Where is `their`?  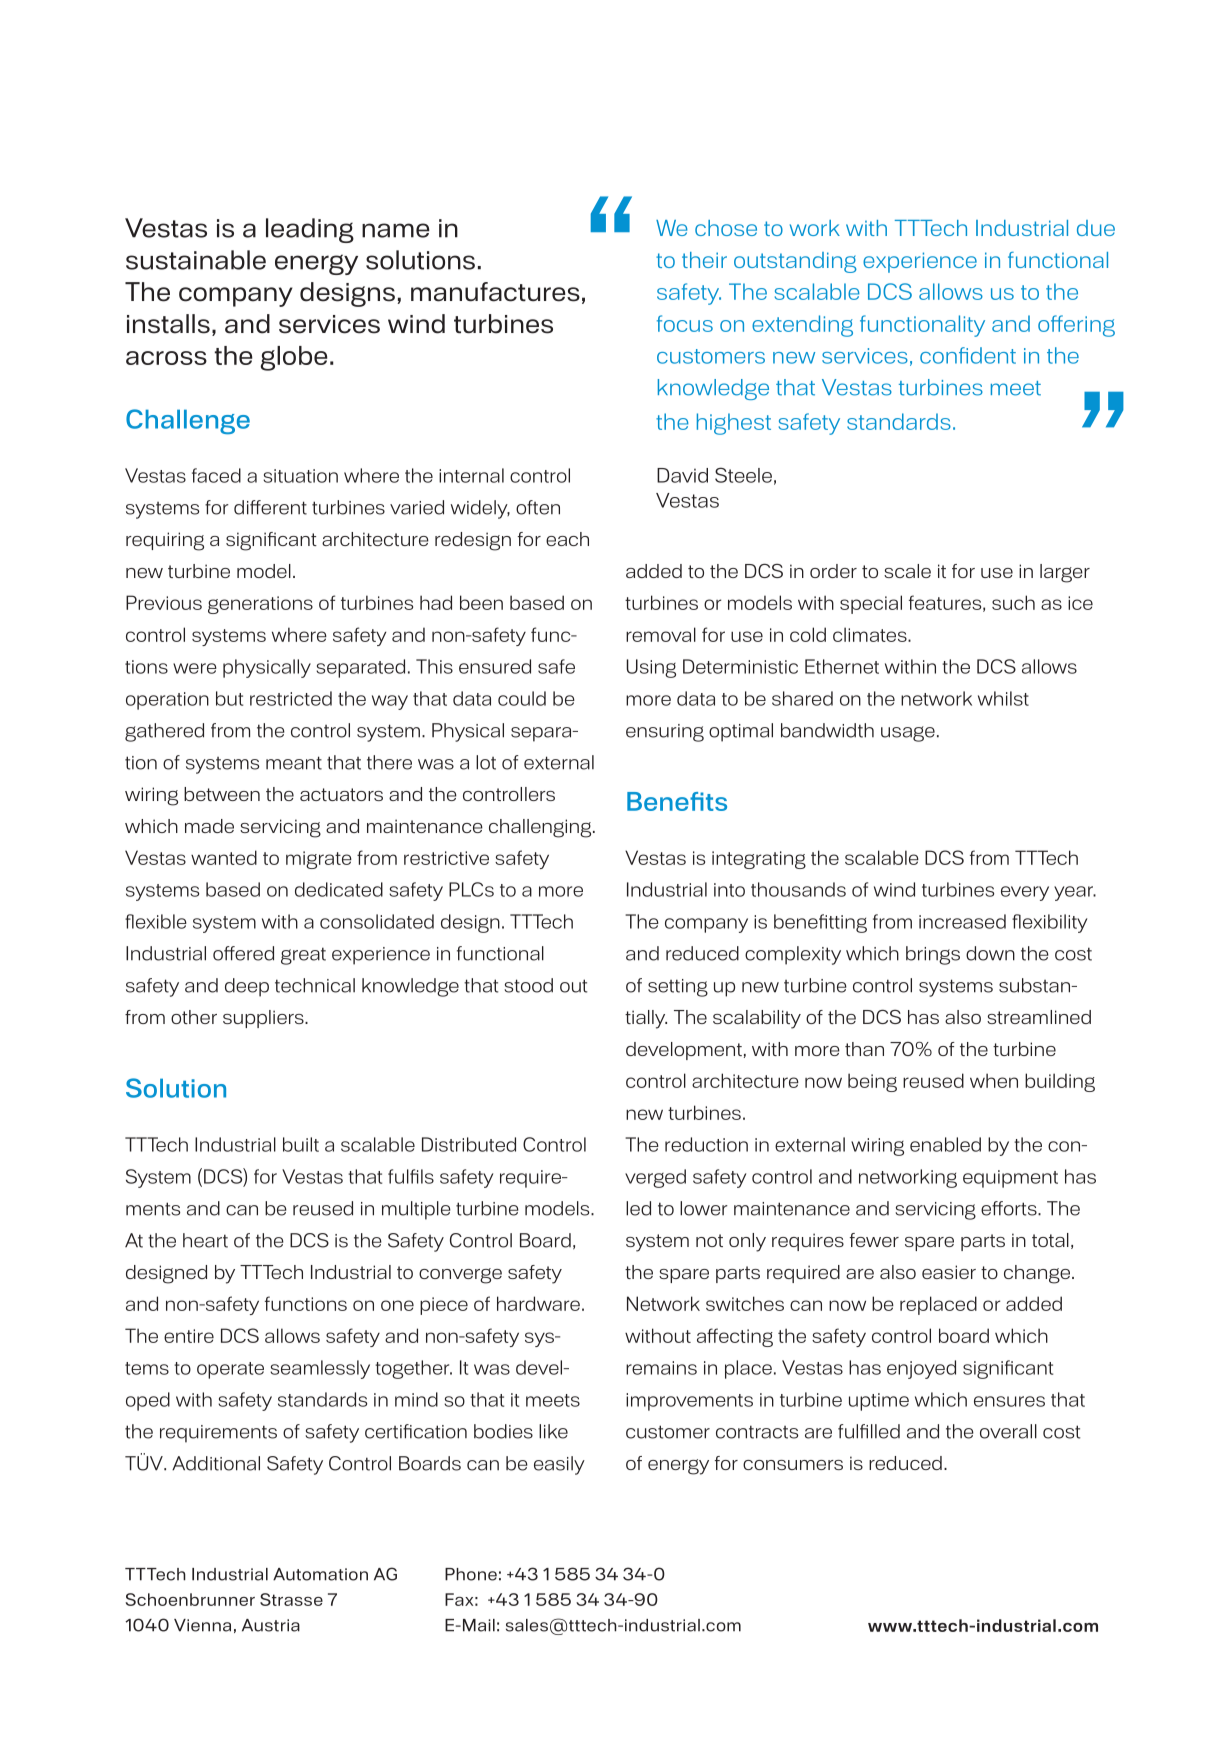 their is located at coordinates (704, 260).
